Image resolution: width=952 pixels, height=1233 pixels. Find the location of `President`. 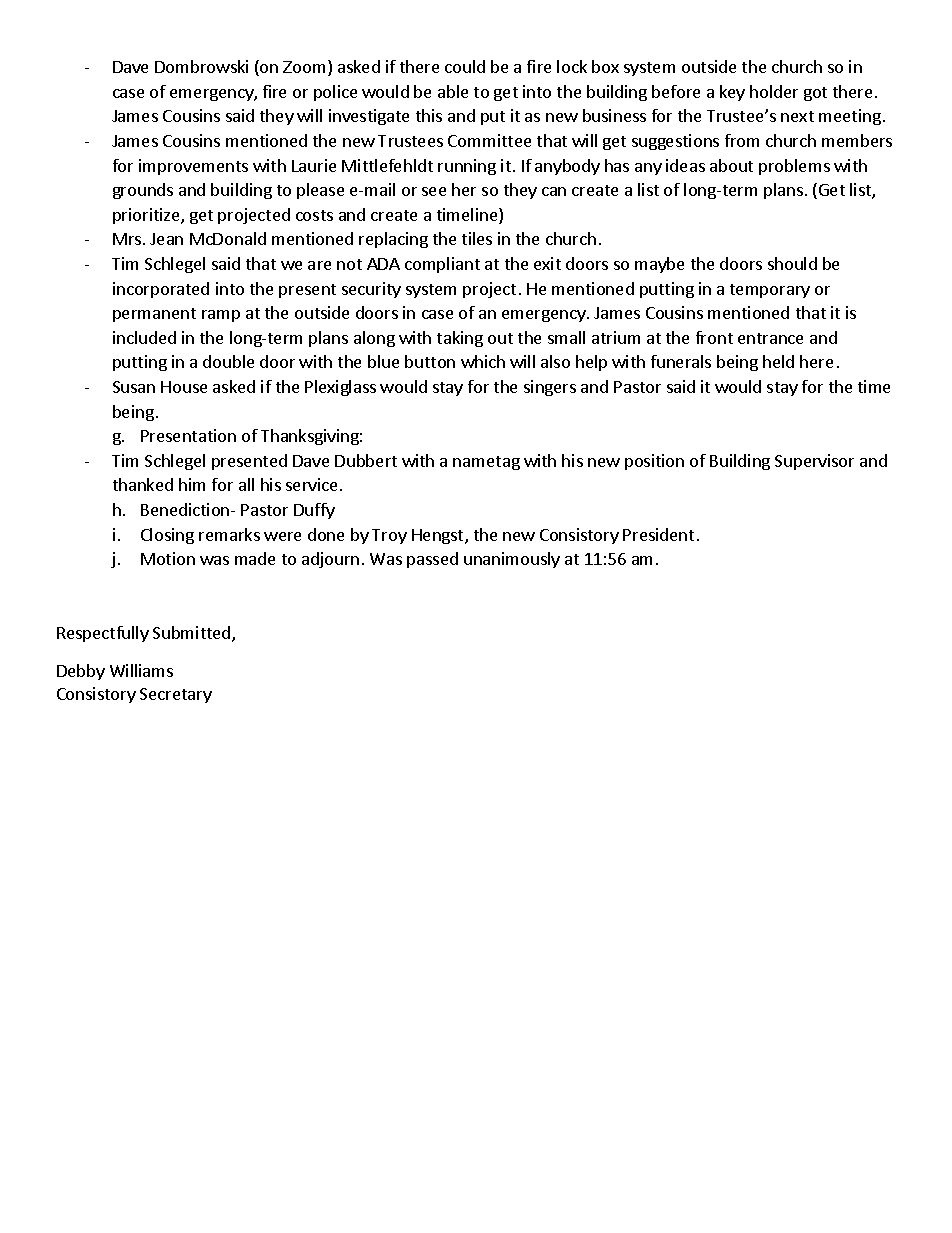

President is located at coordinates (658, 534).
